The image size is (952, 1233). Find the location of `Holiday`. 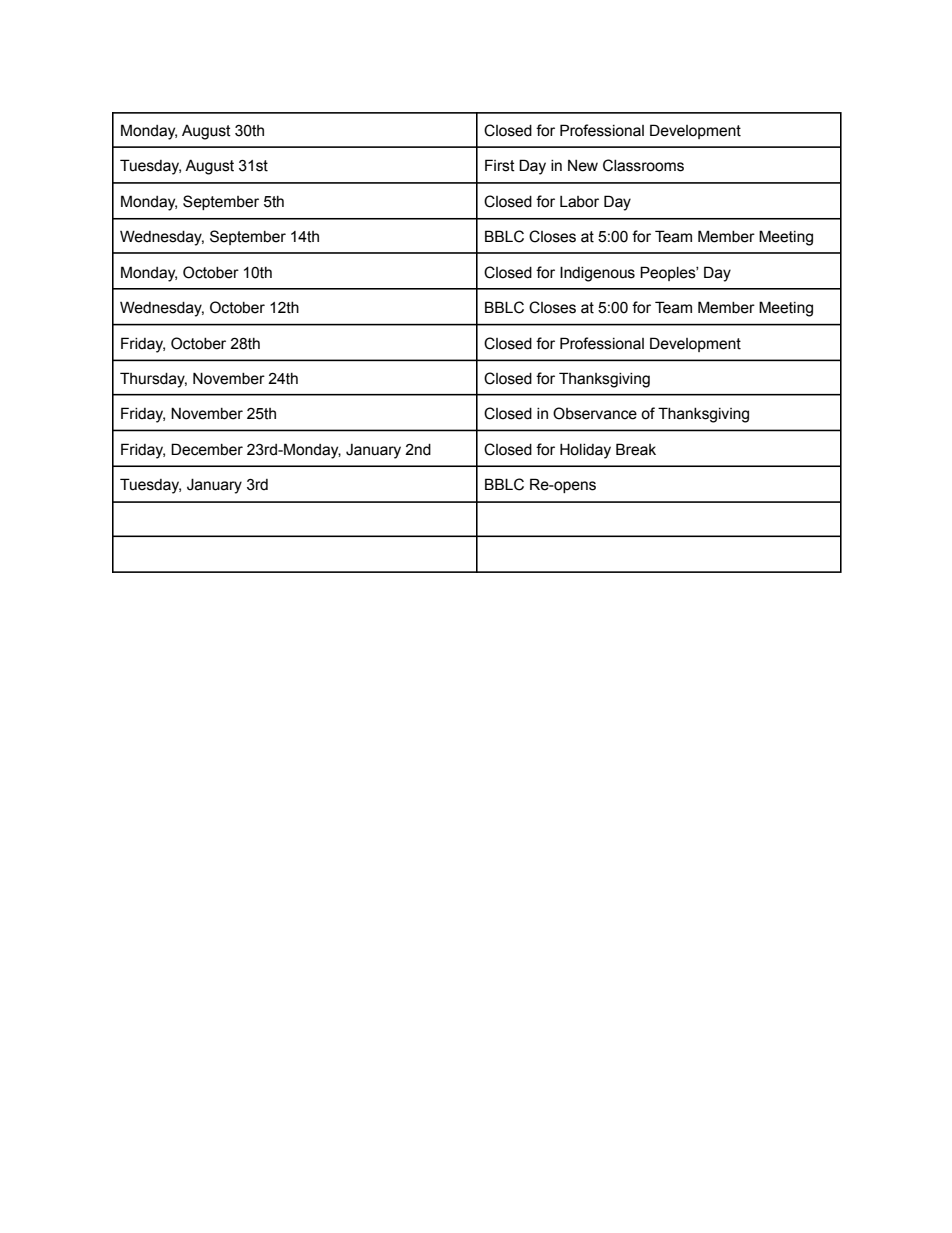

Holiday is located at coordinates (585, 451).
